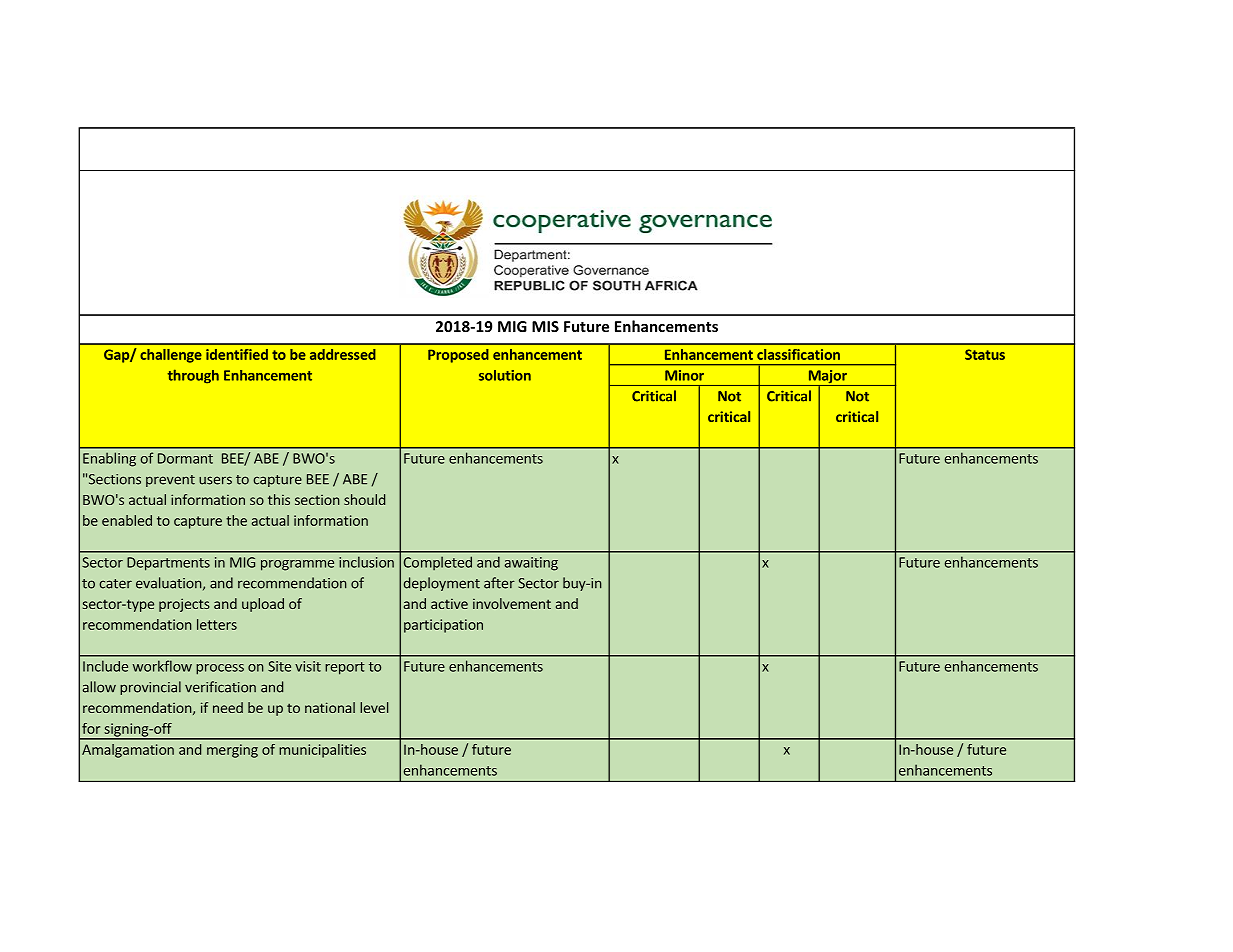 This screenshot has height=952, width=1233. Describe the element at coordinates (798, 354) in the screenshot. I see `classification` at that location.
